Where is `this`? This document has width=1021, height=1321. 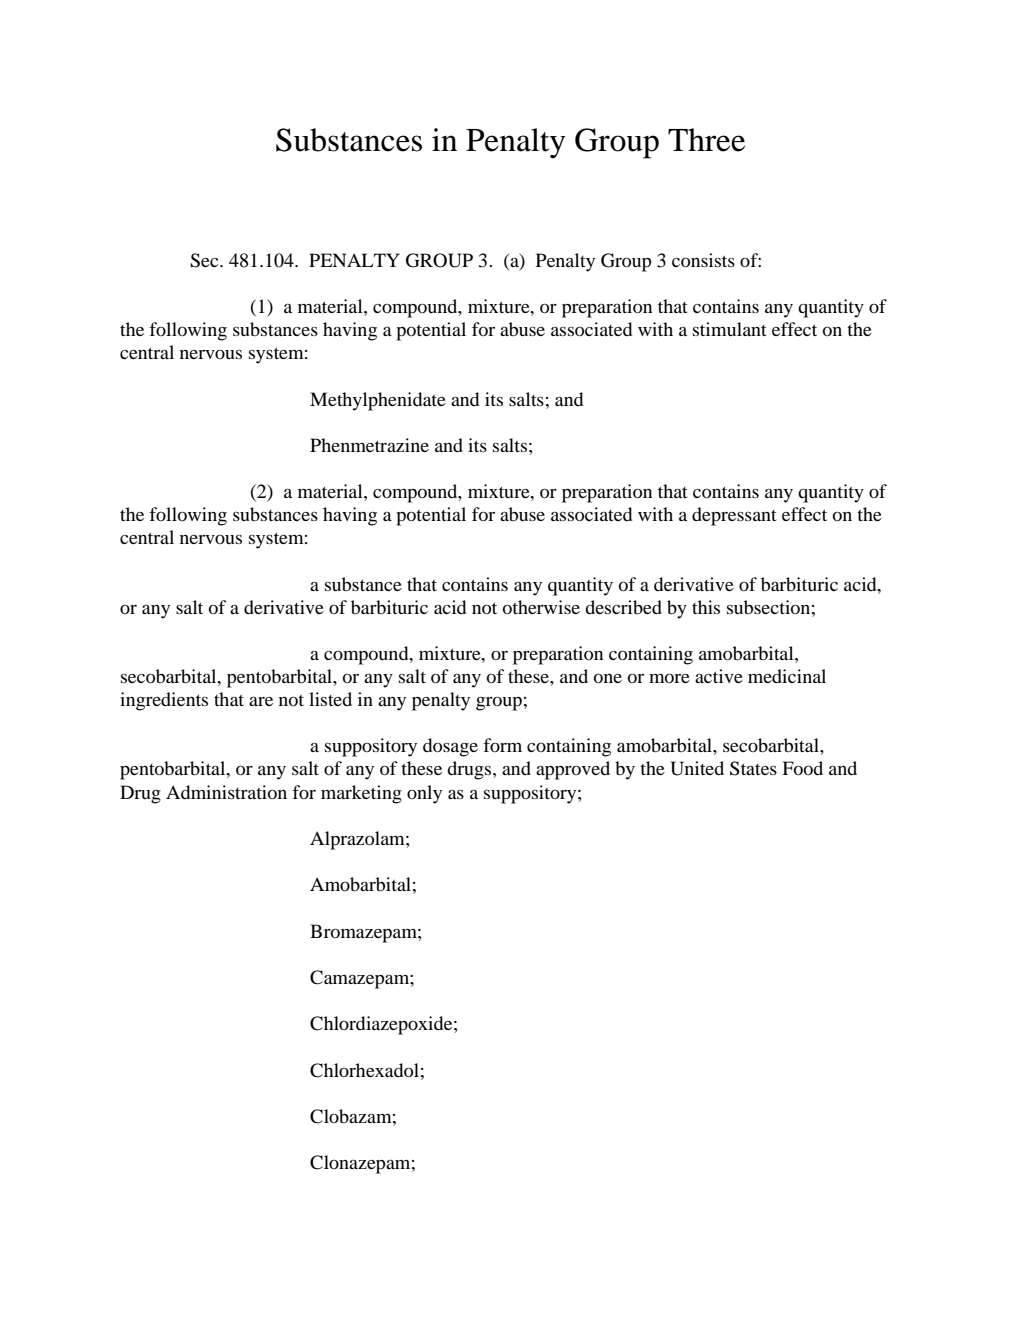 this is located at coordinates (706, 607).
